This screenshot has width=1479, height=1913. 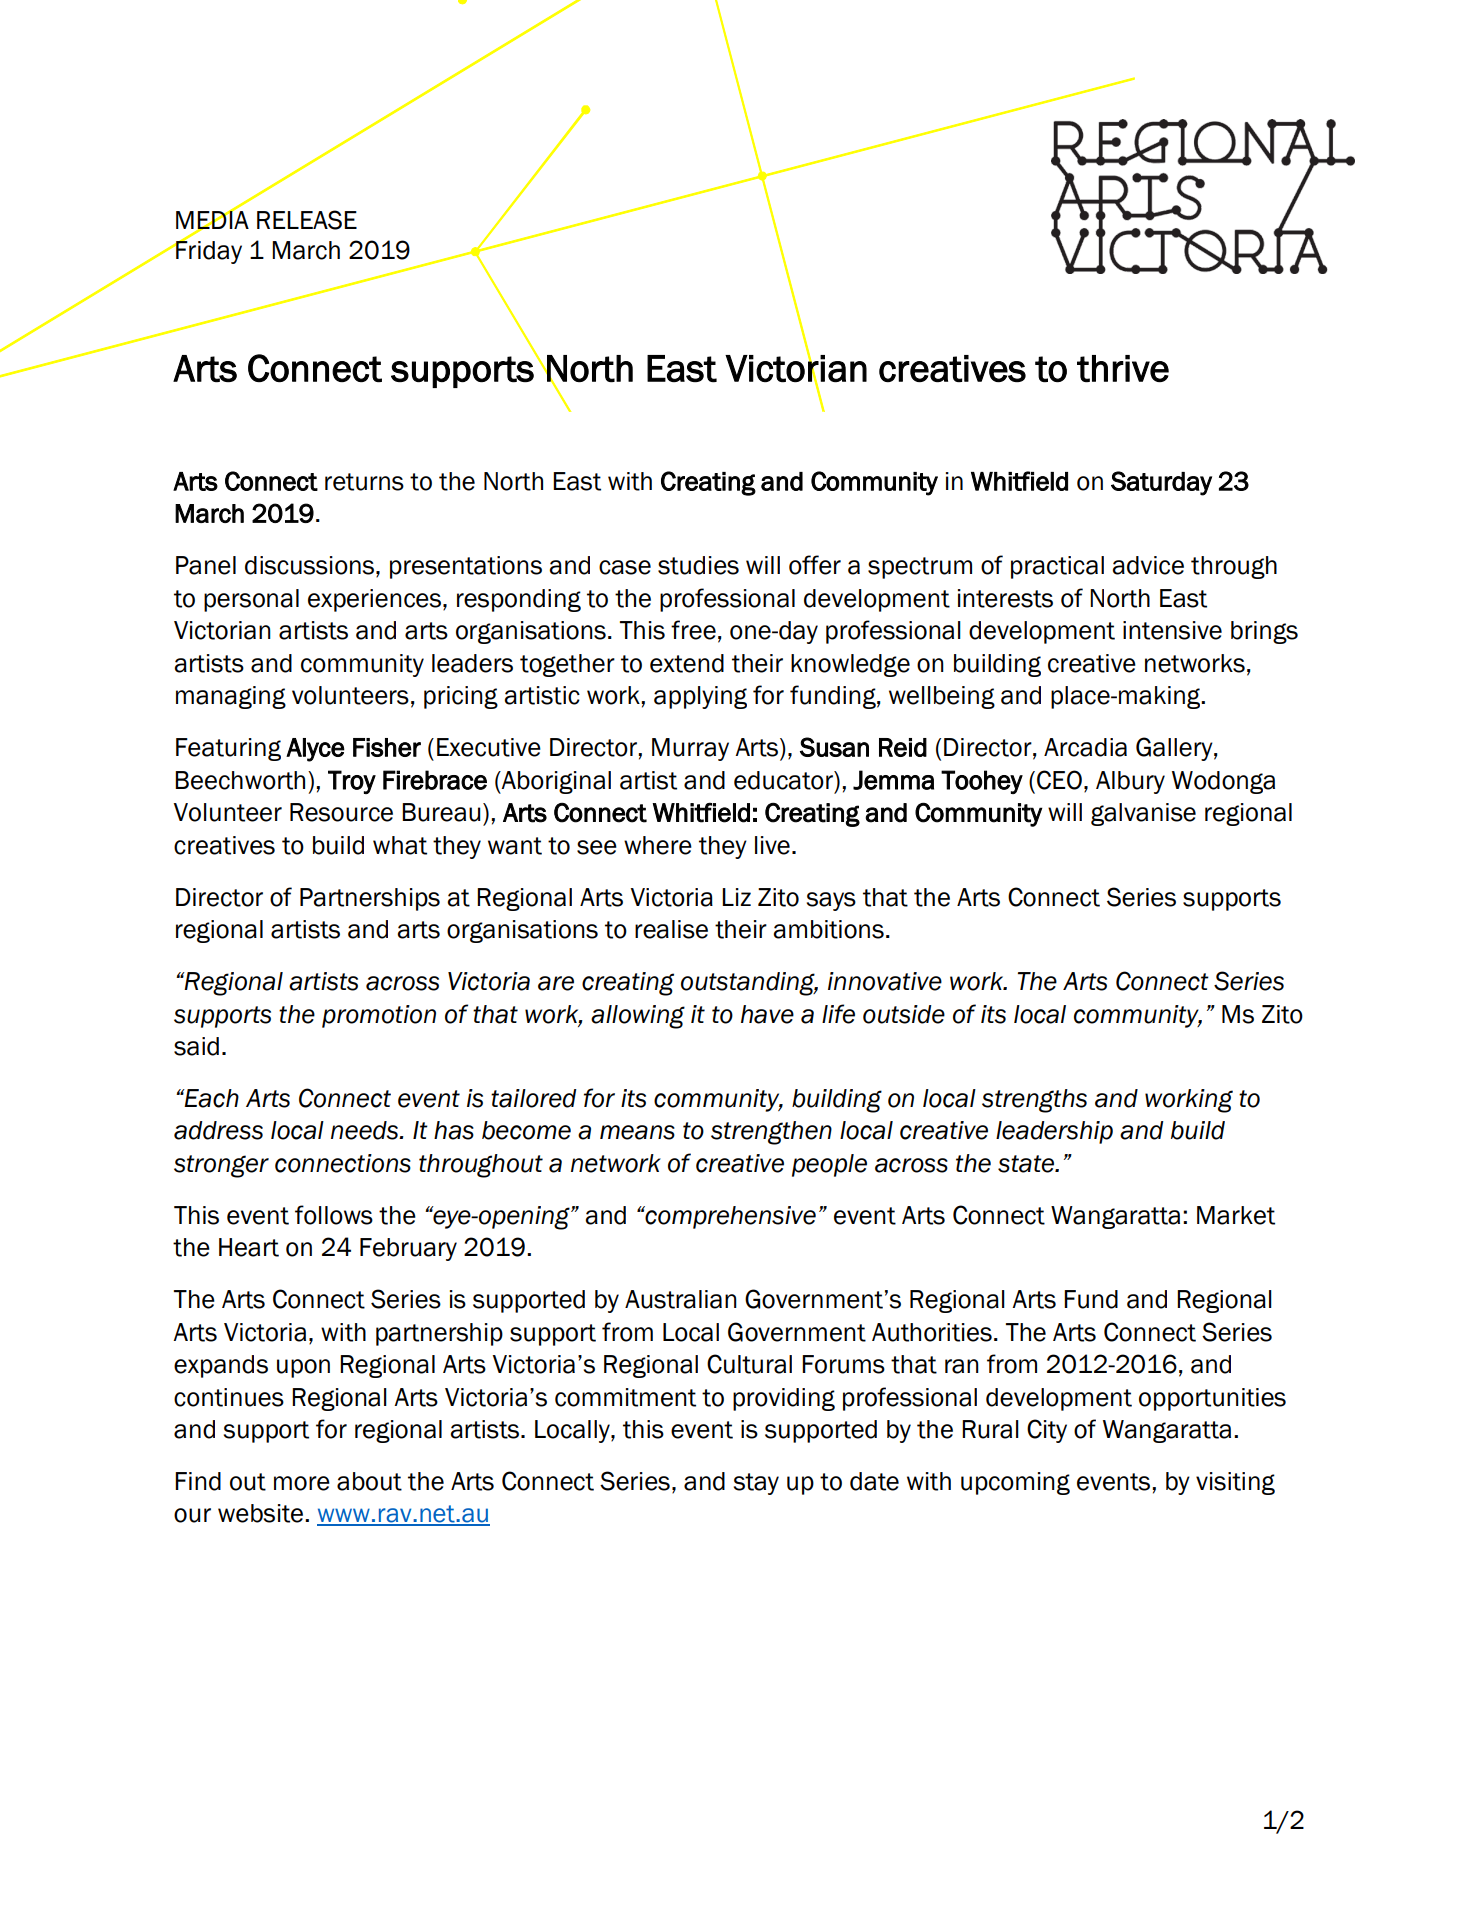 I want to click on advice, so click(x=1148, y=565).
